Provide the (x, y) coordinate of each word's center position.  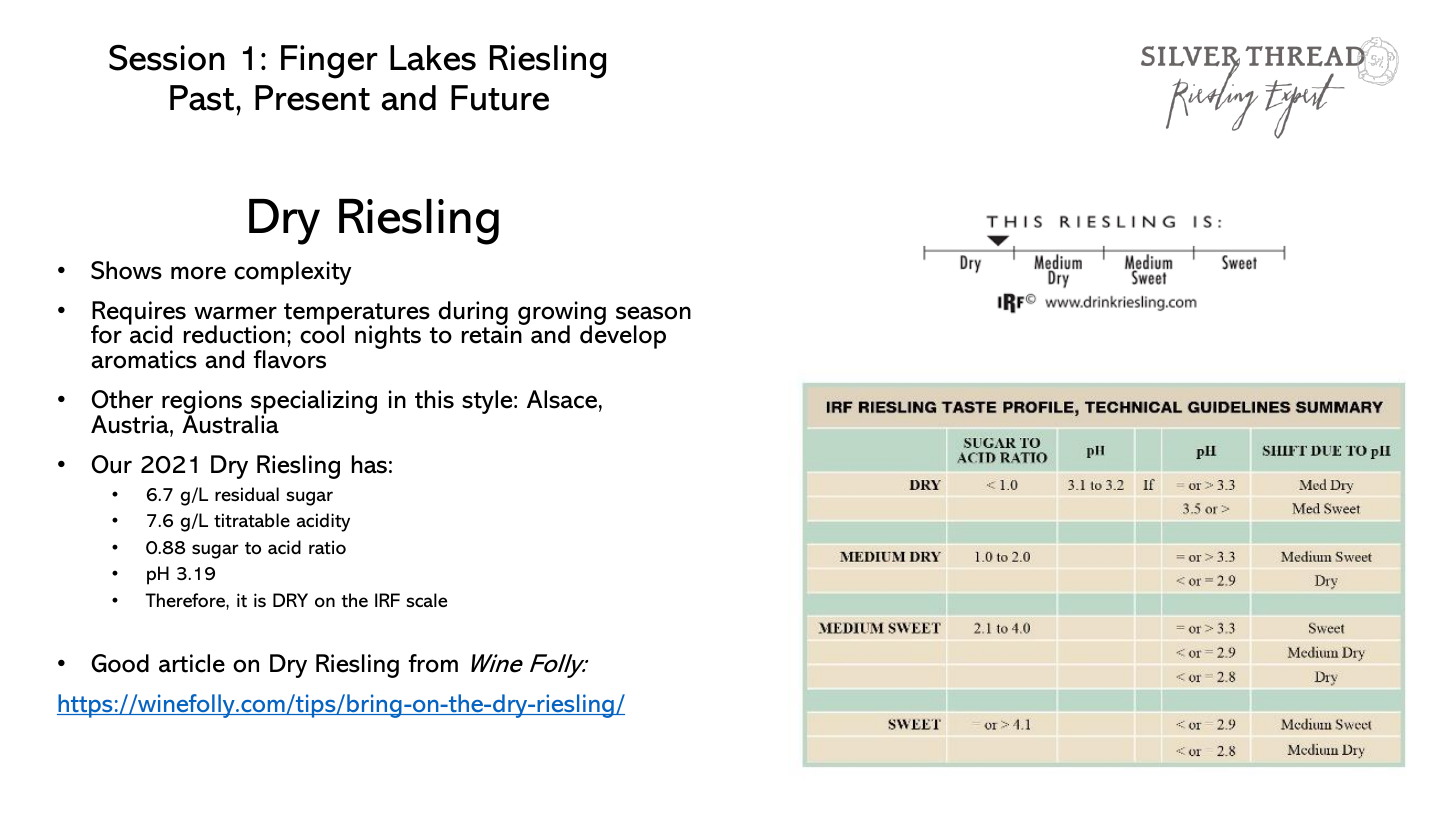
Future (500, 98)
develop (623, 336)
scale (427, 600)
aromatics (144, 359)
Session (167, 57)
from (433, 663)
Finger (329, 62)
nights (388, 337)
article (192, 663)
